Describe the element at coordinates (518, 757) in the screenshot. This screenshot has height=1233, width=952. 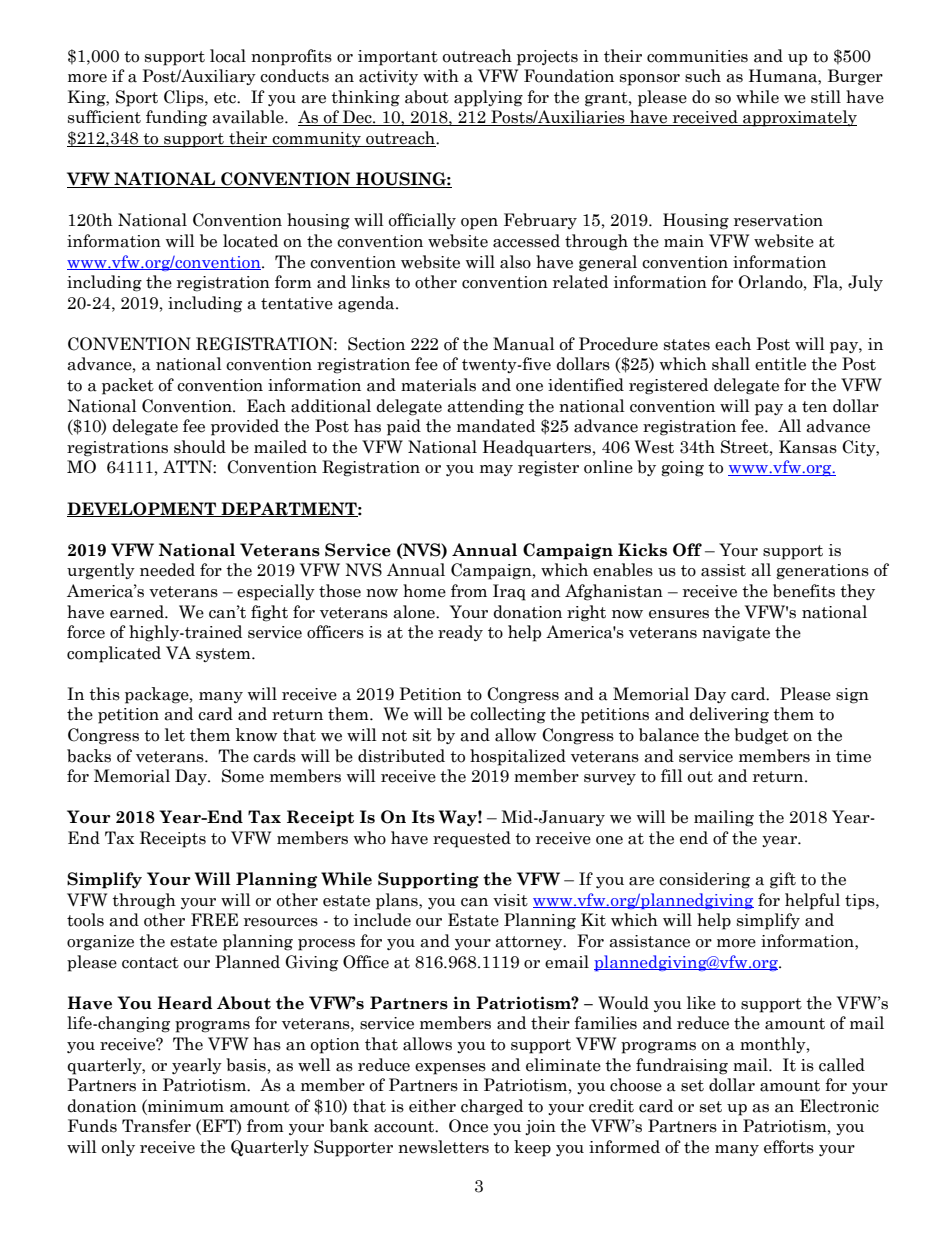
I see `hospitalized` at that location.
